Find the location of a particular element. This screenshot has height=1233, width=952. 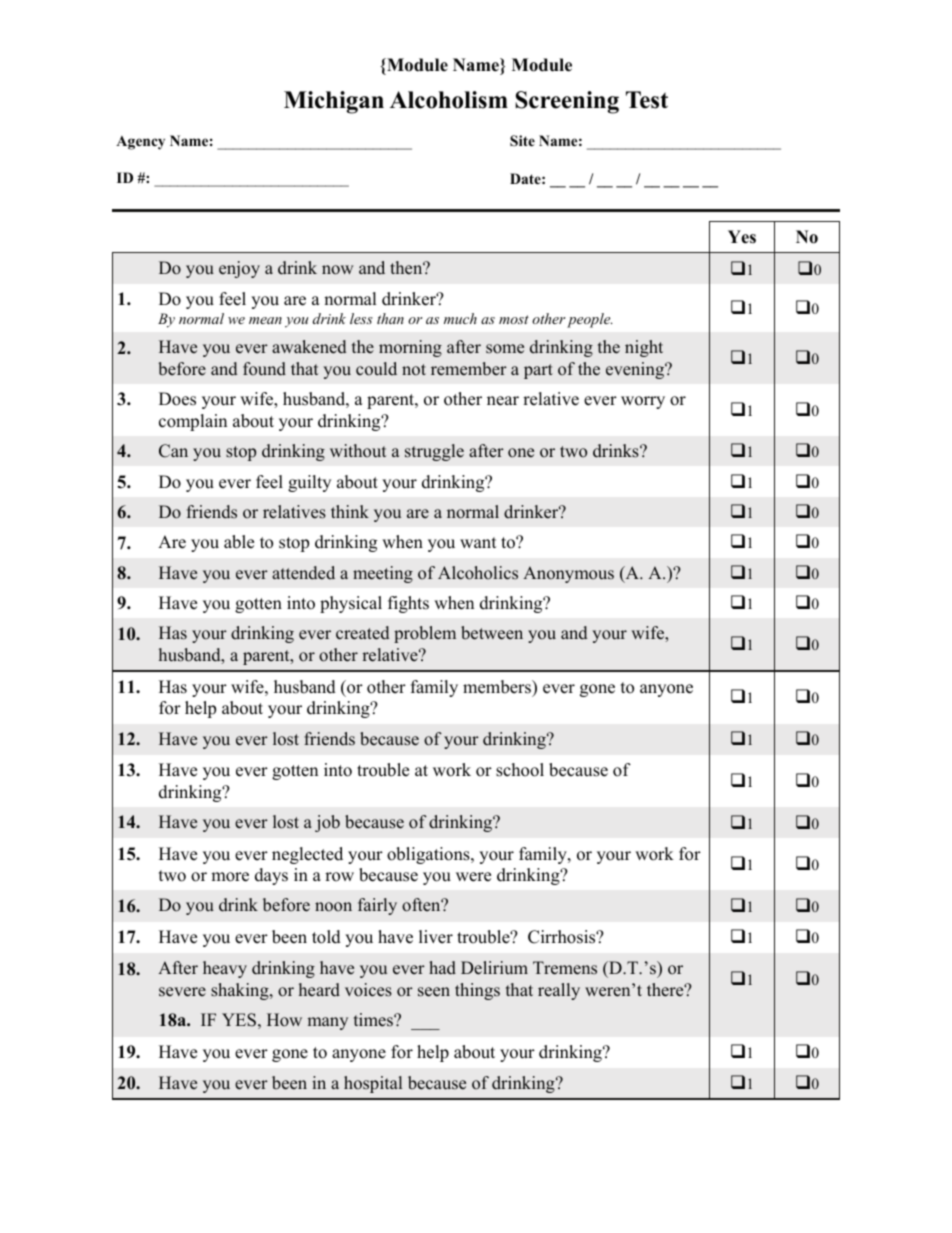

fights is located at coordinates (408, 604).
